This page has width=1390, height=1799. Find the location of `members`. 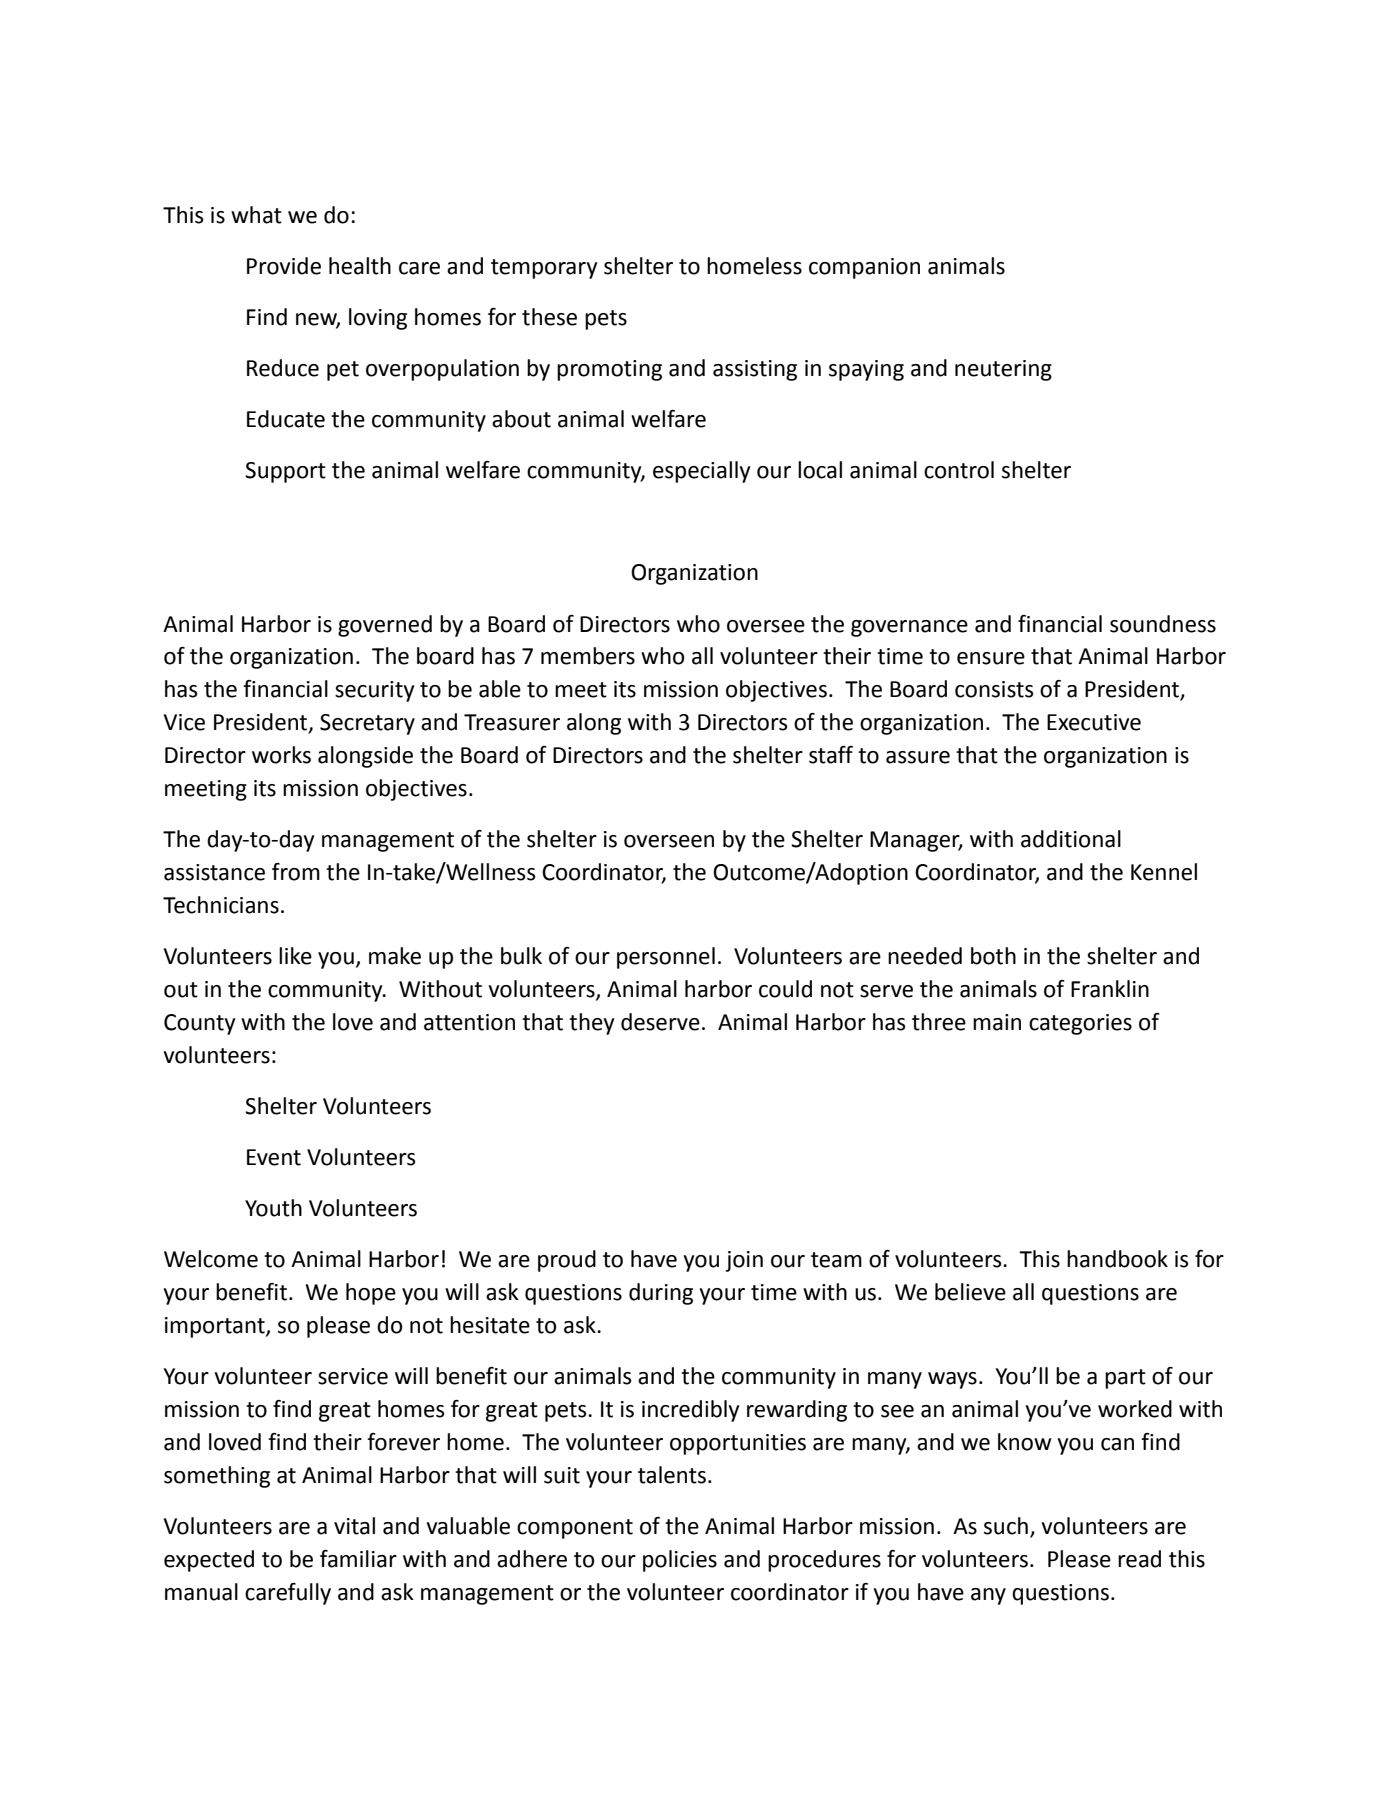

members is located at coordinates (588, 656).
